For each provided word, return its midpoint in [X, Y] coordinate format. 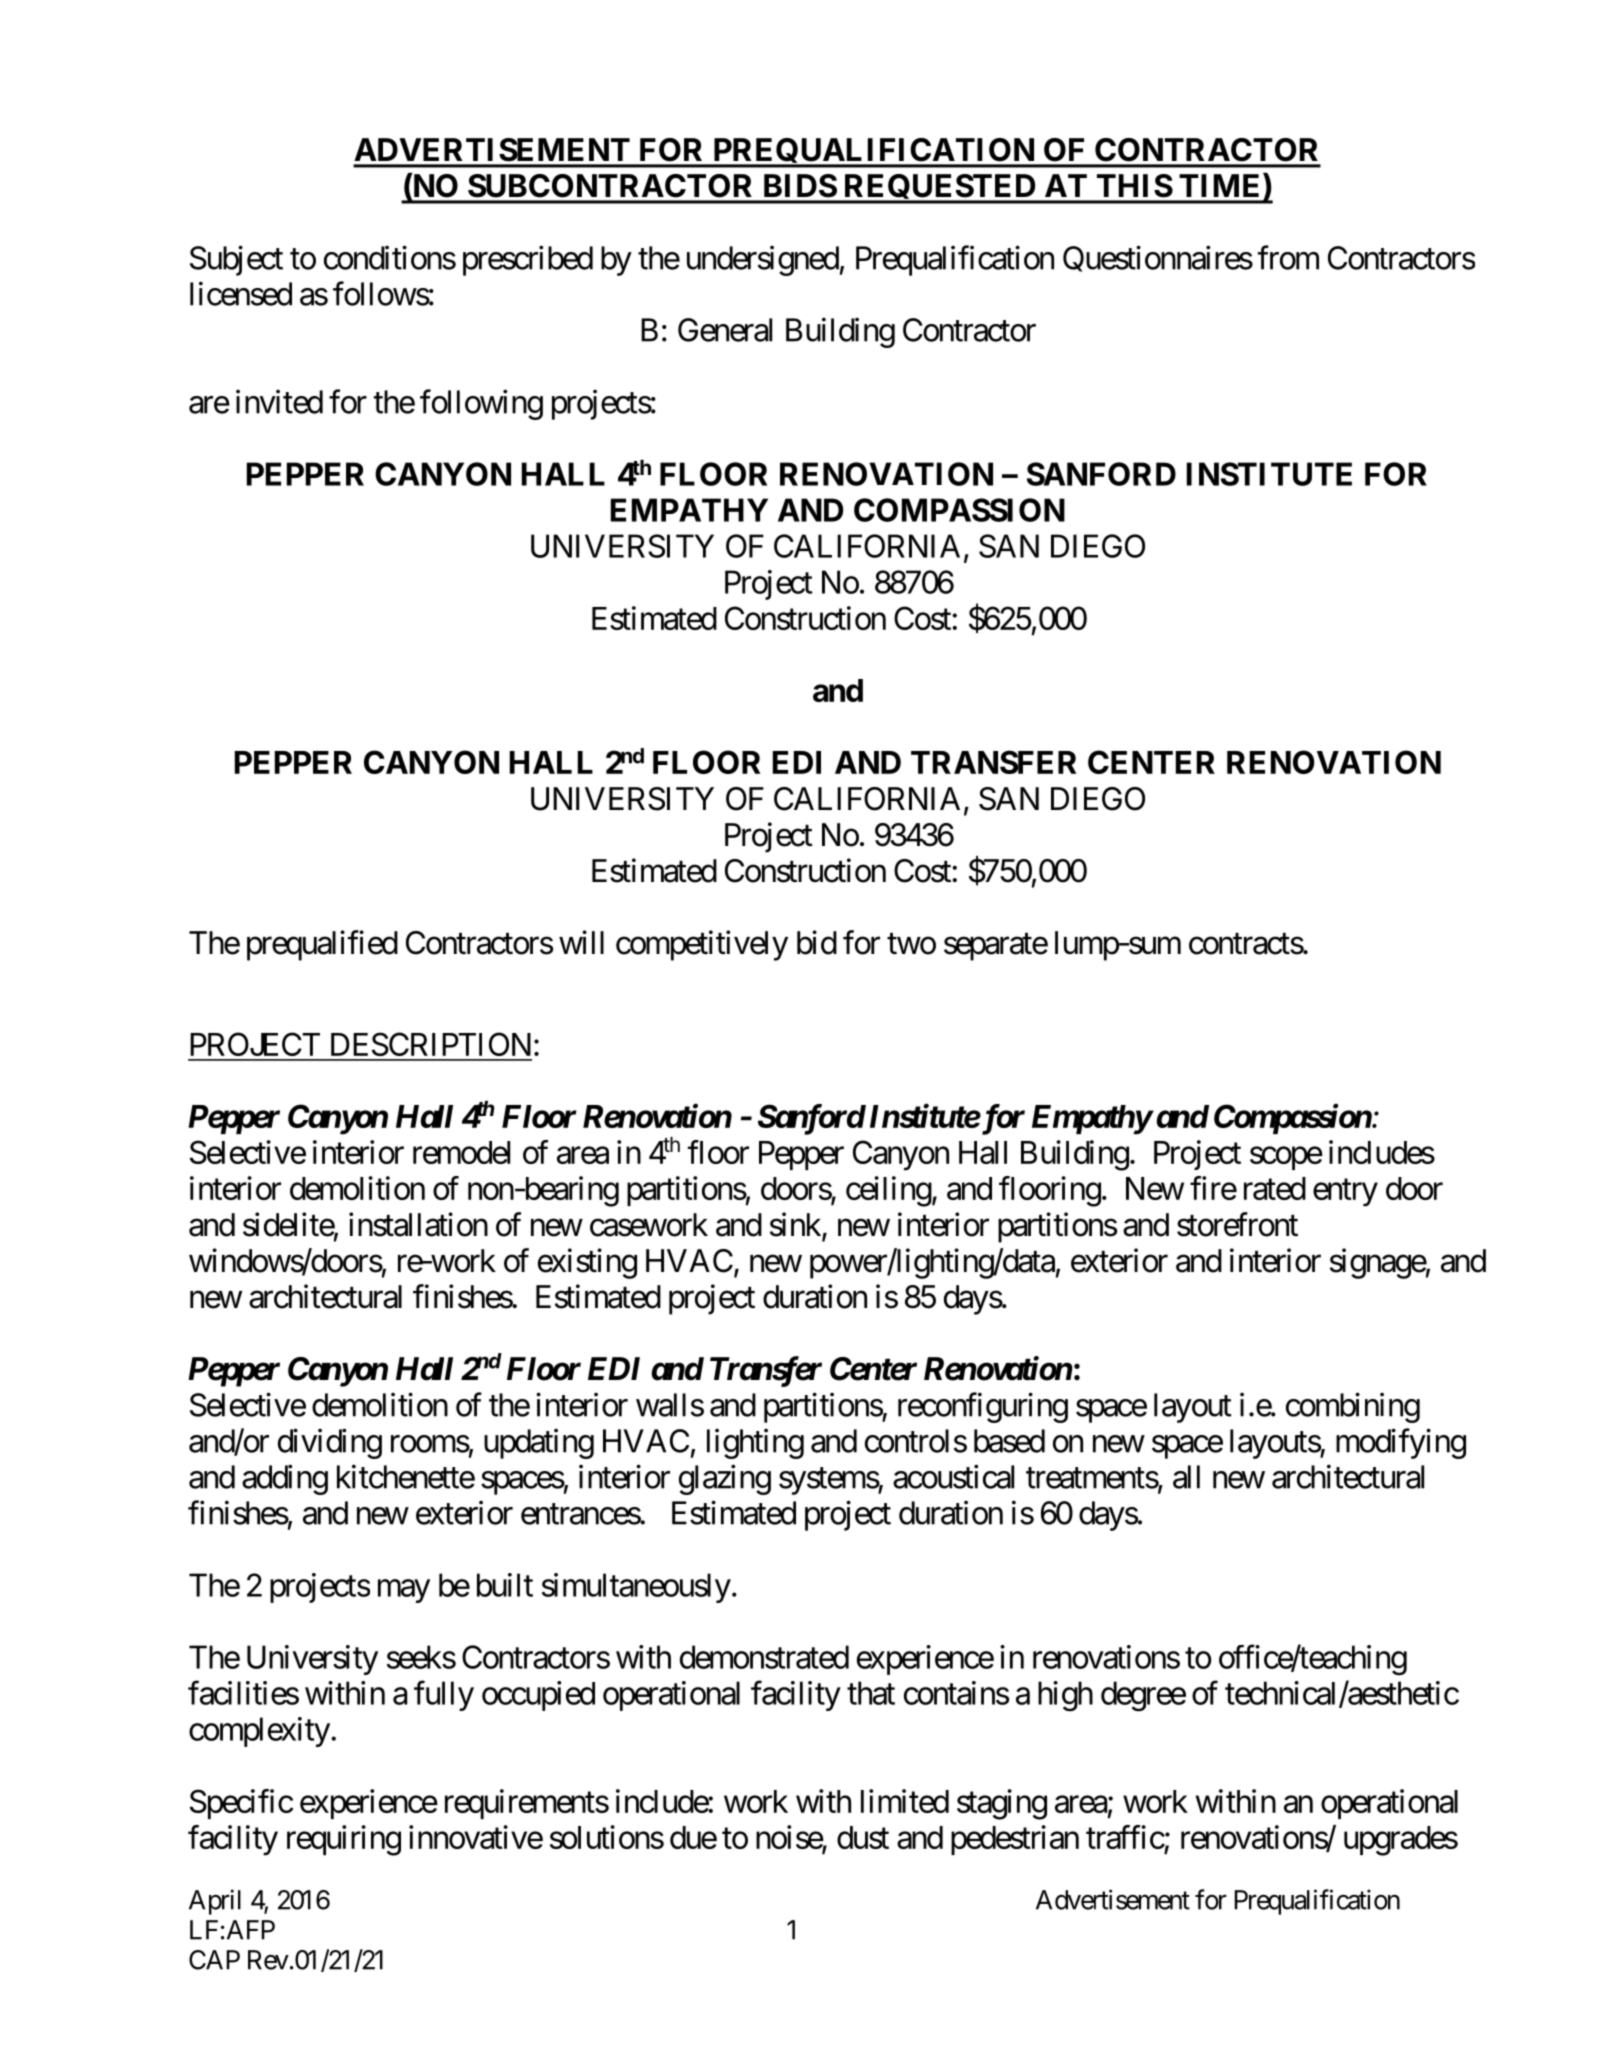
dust [863, 1837]
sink [796, 1225]
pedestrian [1015, 1840]
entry [1345, 1193]
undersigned [763, 260]
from [1288, 257]
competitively [702, 945]
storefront [1237, 1224]
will [581, 942]
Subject [236, 260]
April [215, 1902]
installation [418, 1224]
